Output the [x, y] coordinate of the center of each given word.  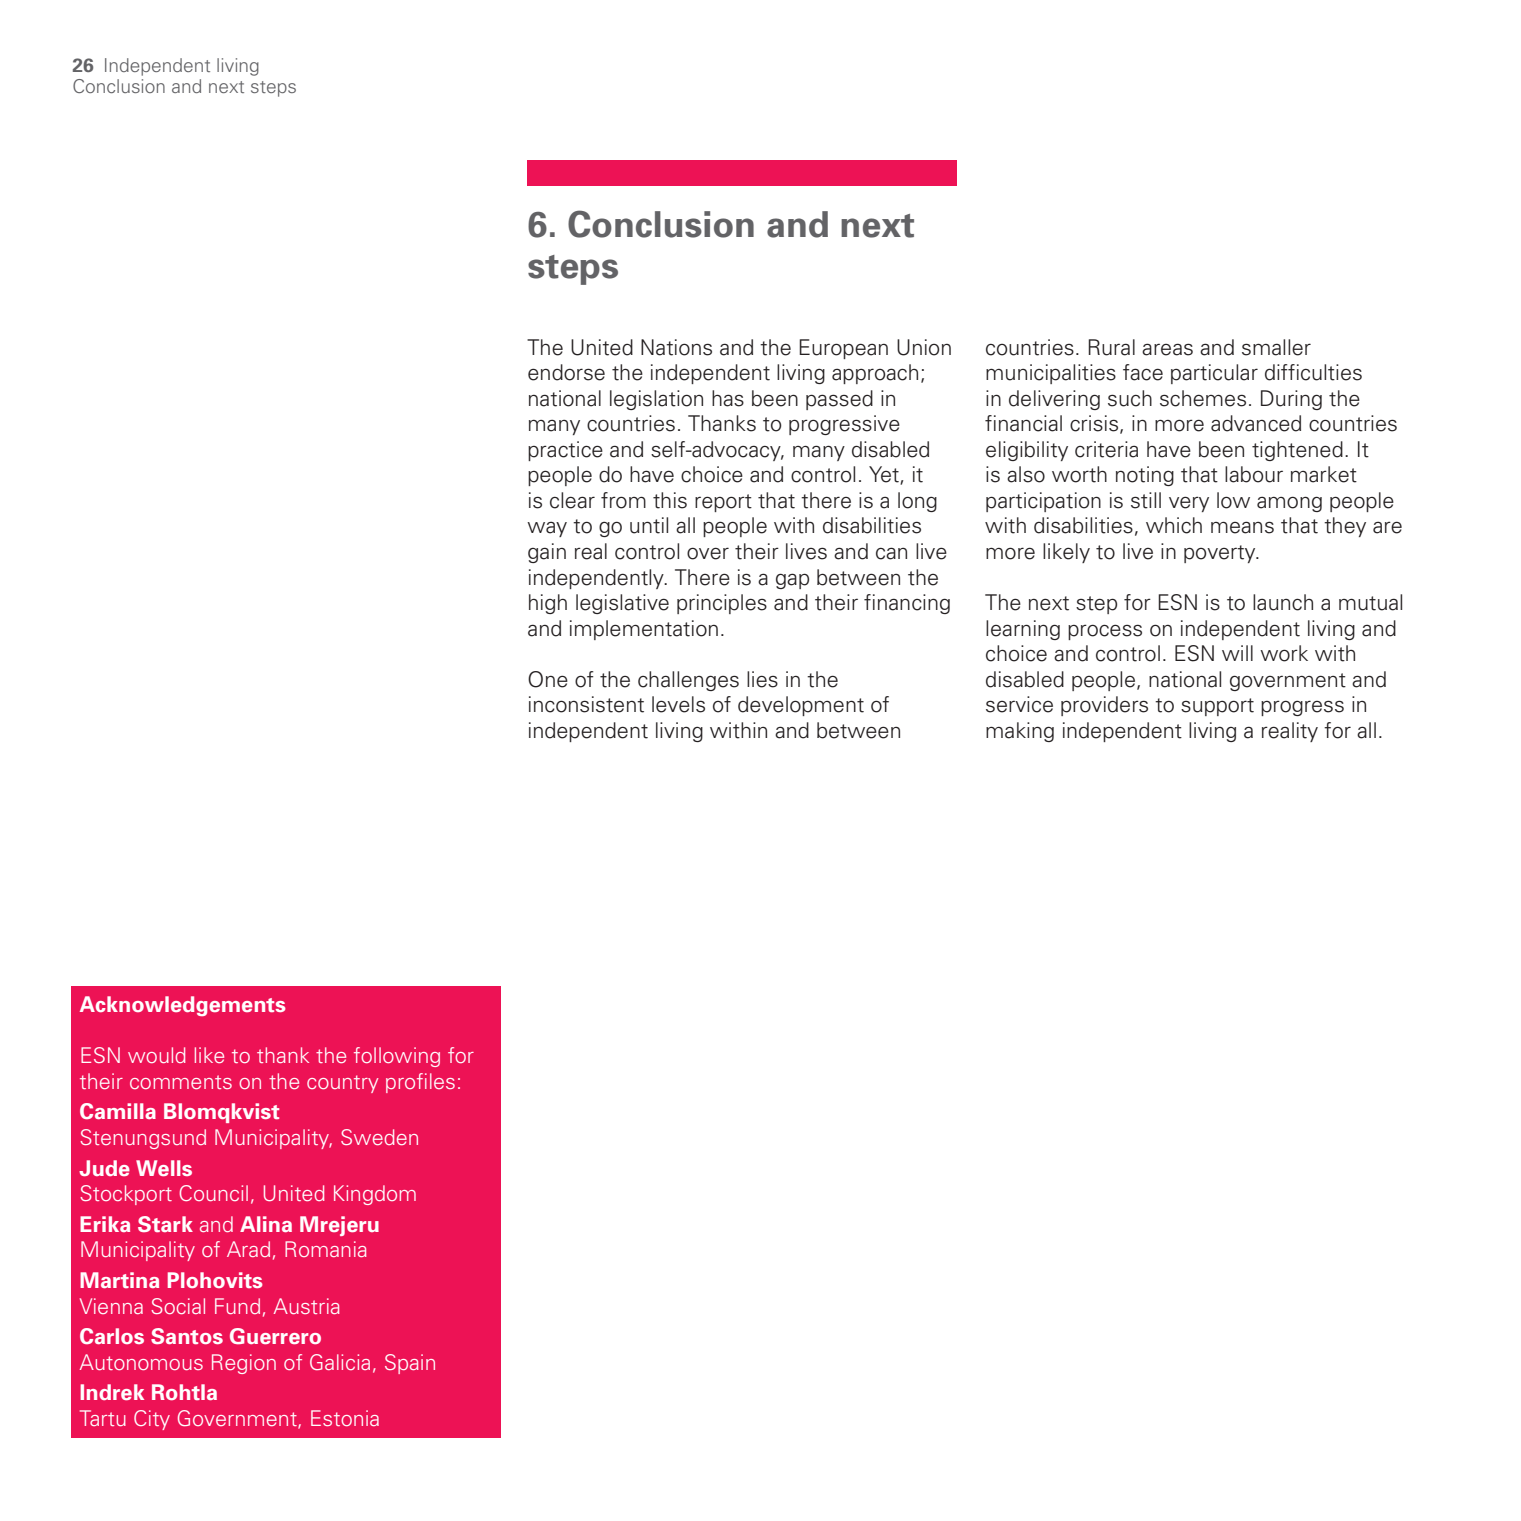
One [548, 679]
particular [1214, 374]
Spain [410, 1364]
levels [678, 704]
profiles [420, 1083]
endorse [566, 372]
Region [244, 1364]
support [1217, 707]
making [1020, 732]
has [728, 398]
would [157, 1055]
